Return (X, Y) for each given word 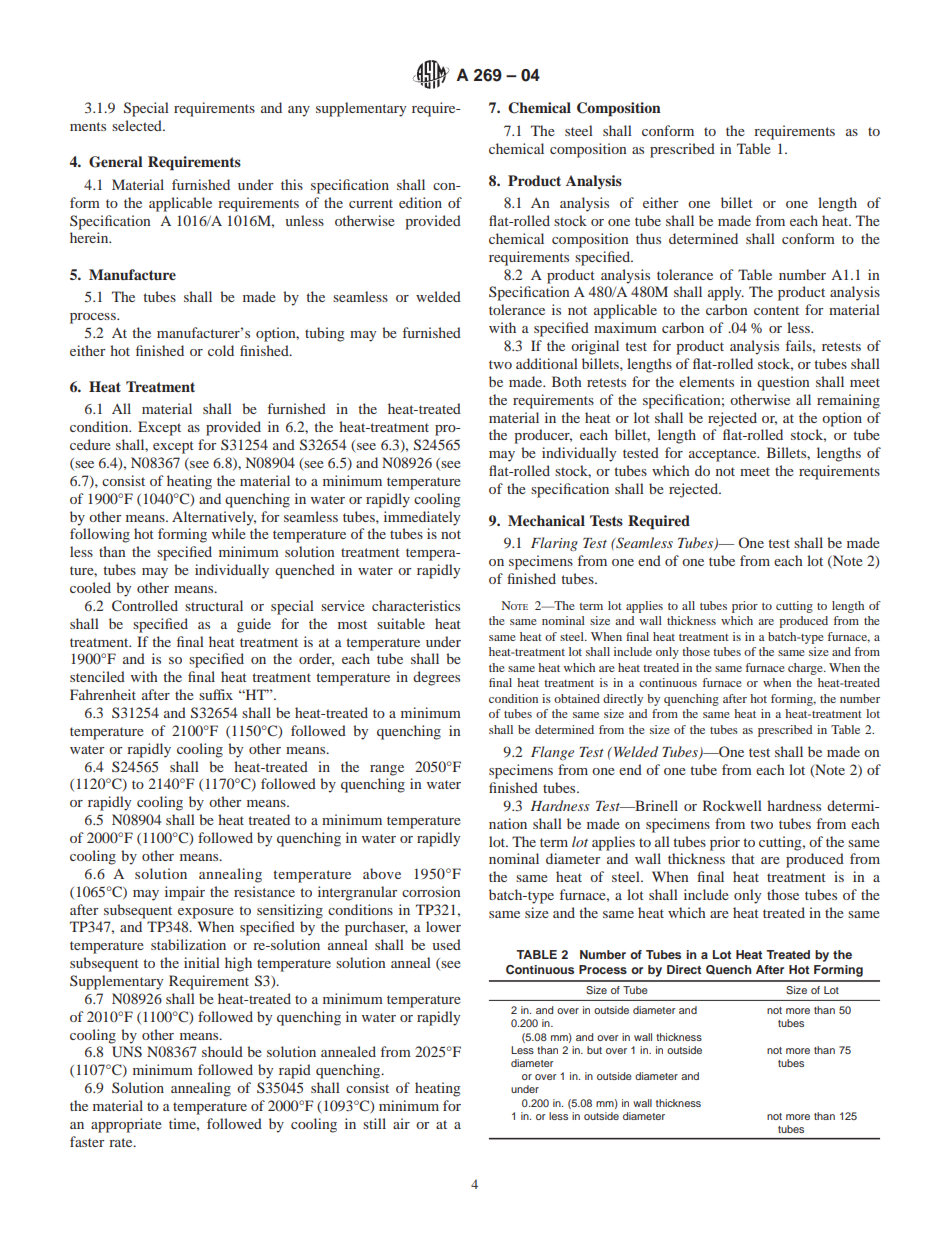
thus (648, 238)
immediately (422, 518)
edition (420, 202)
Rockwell (732, 805)
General (116, 162)
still (374, 1123)
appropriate (126, 1125)
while (229, 533)
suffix (216, 694)
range (387, 770)
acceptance (724, 455)
